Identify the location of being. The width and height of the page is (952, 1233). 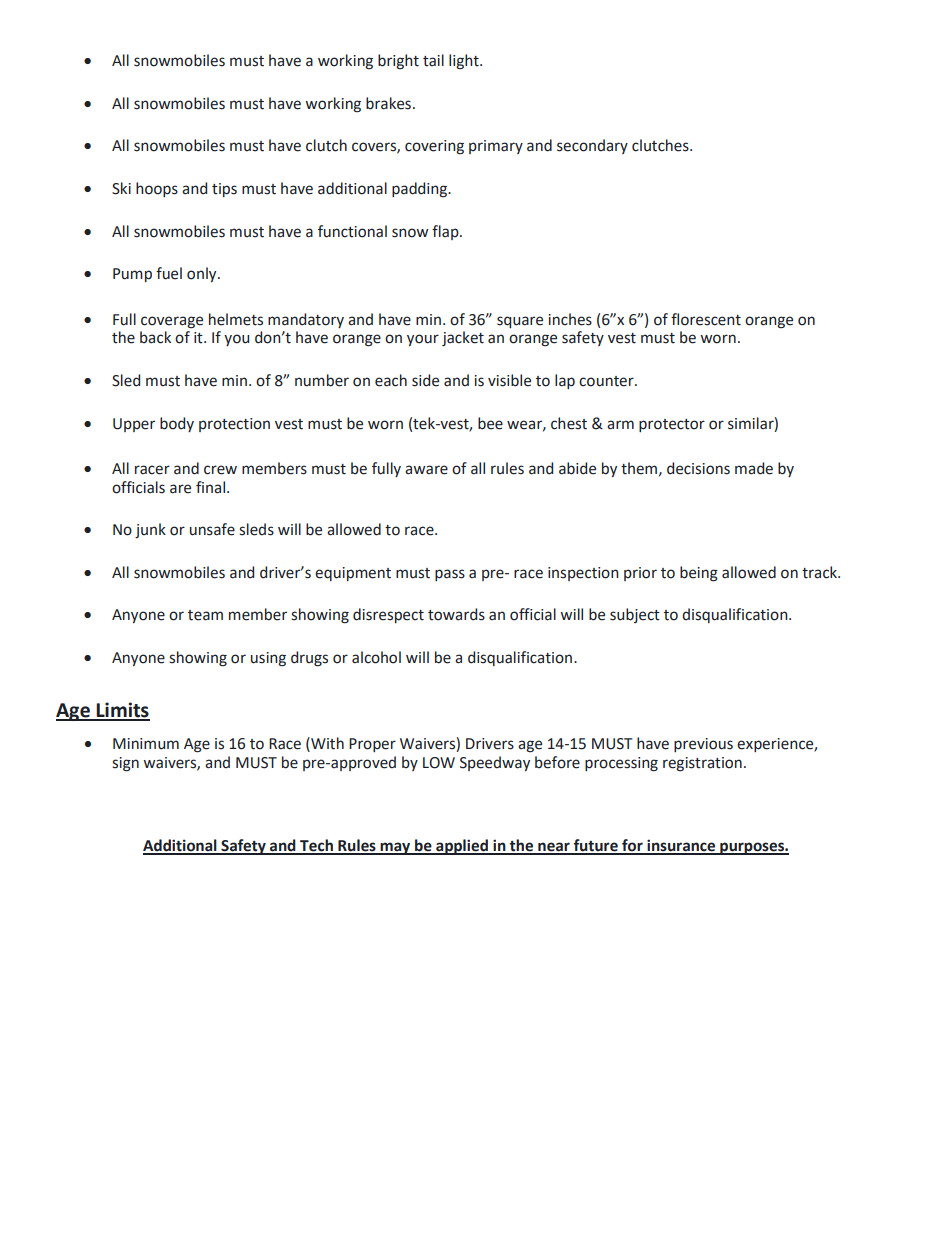
(699, 574).
